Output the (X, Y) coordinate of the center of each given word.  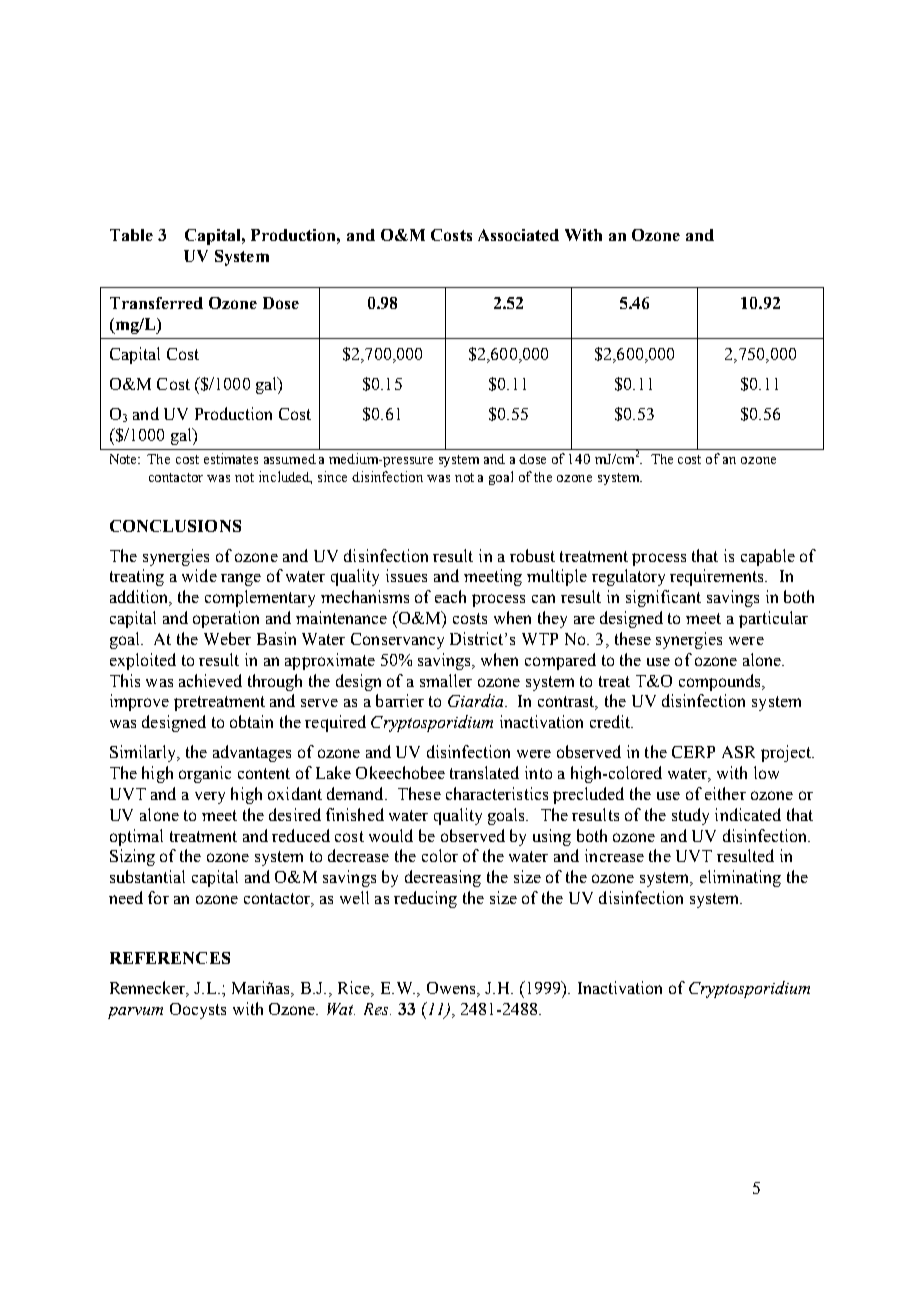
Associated (518, 235)
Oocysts (198, 1011)
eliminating (740, 878)
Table (131, 235)
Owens (452, 989)
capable (768, 557)
